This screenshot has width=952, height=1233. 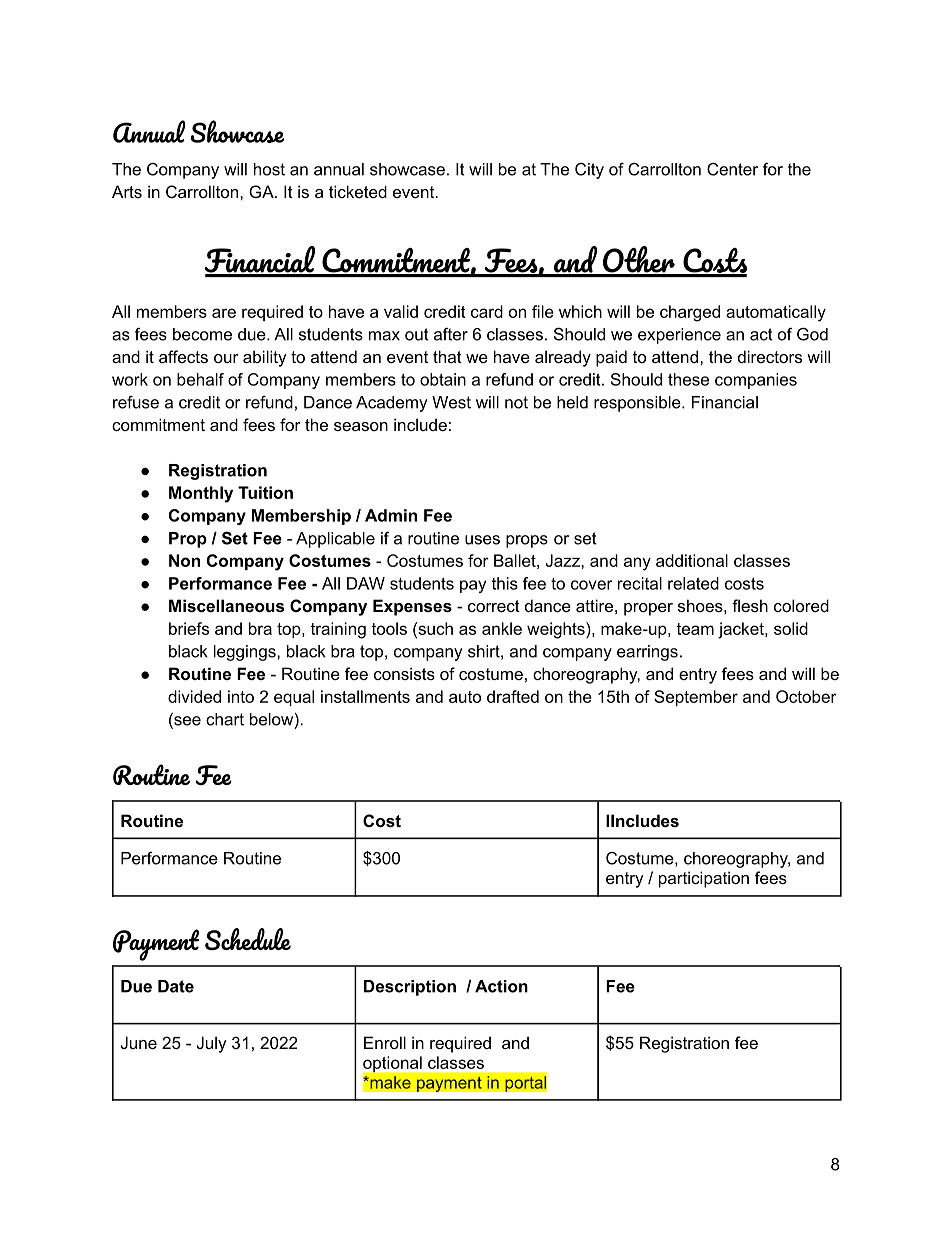 What do you see at coordinates (186, 722) in the screenshot?
I see `see` at bounding box center [186, 722].
